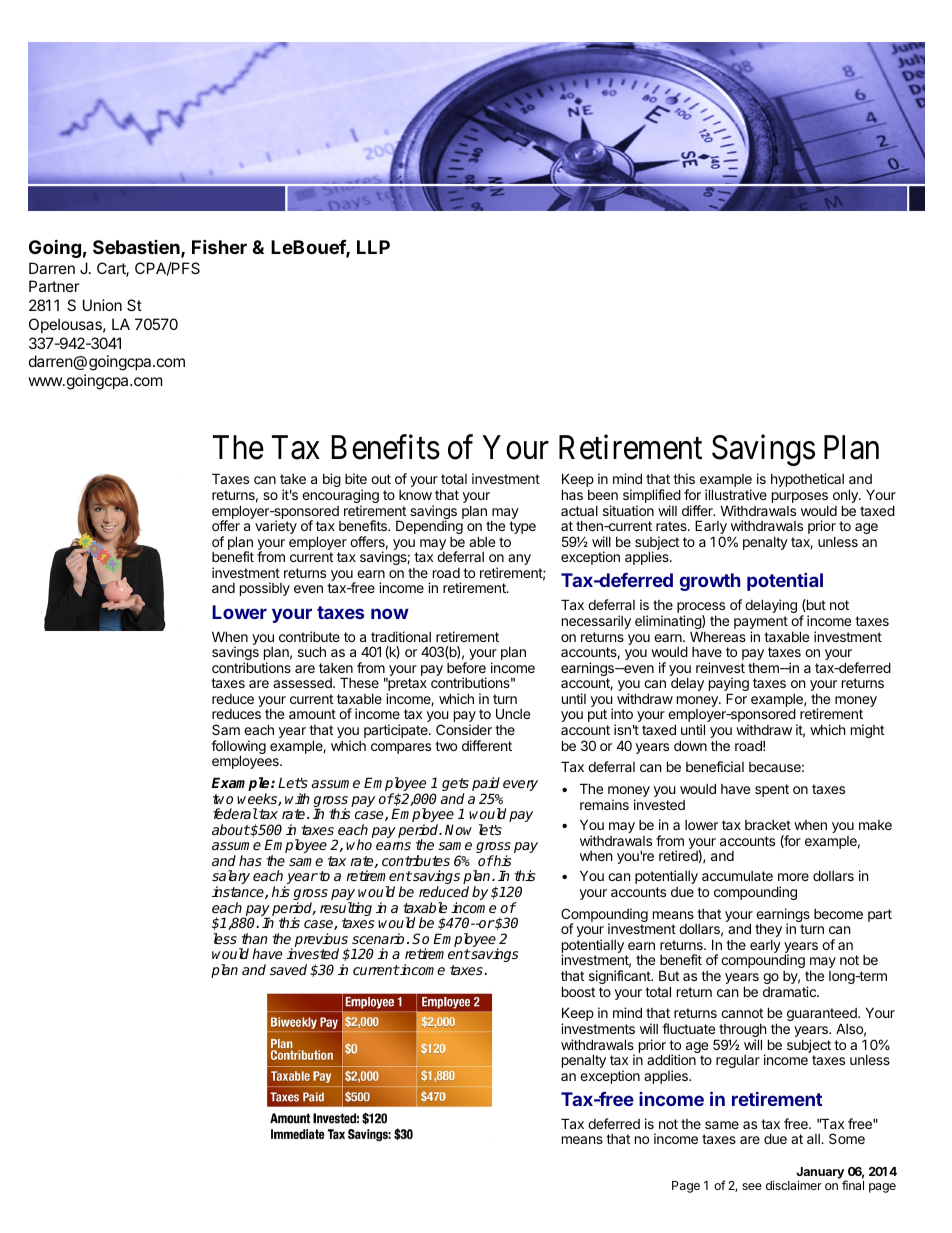  Describe the element at coordinates (219, 246) in the document. I see `Fisher` at that location.
